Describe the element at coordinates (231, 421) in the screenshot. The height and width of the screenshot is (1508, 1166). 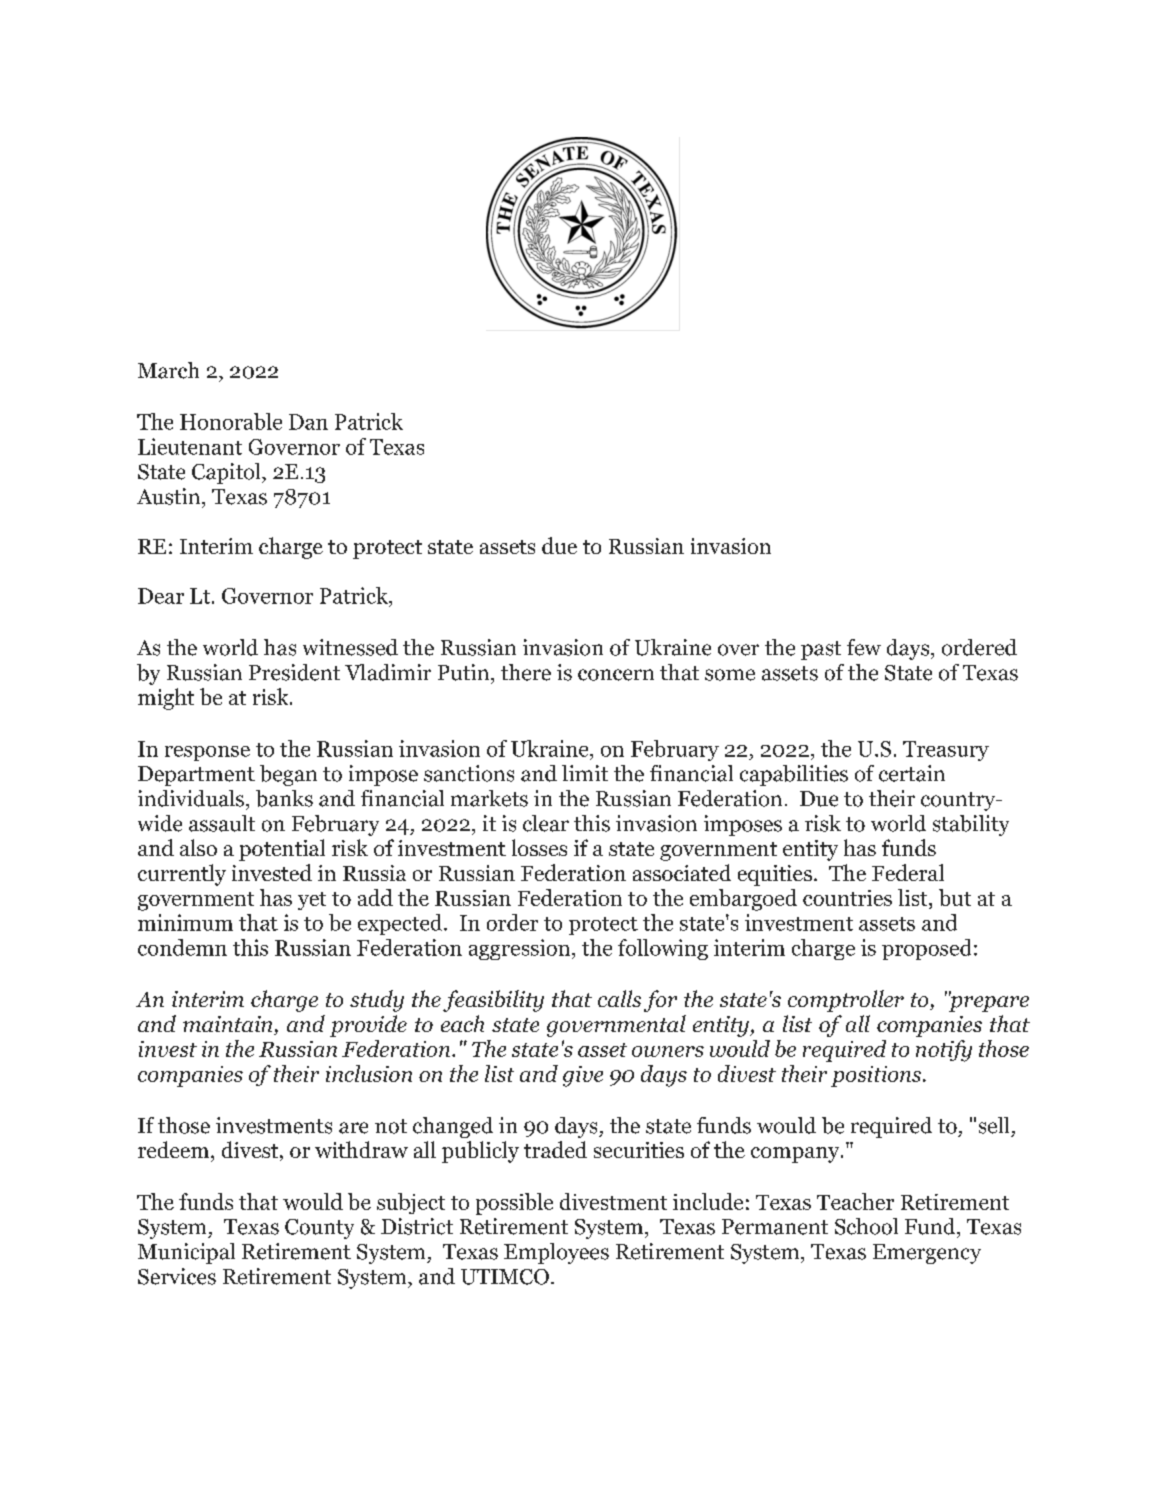
I see `Honorable` at that location.
